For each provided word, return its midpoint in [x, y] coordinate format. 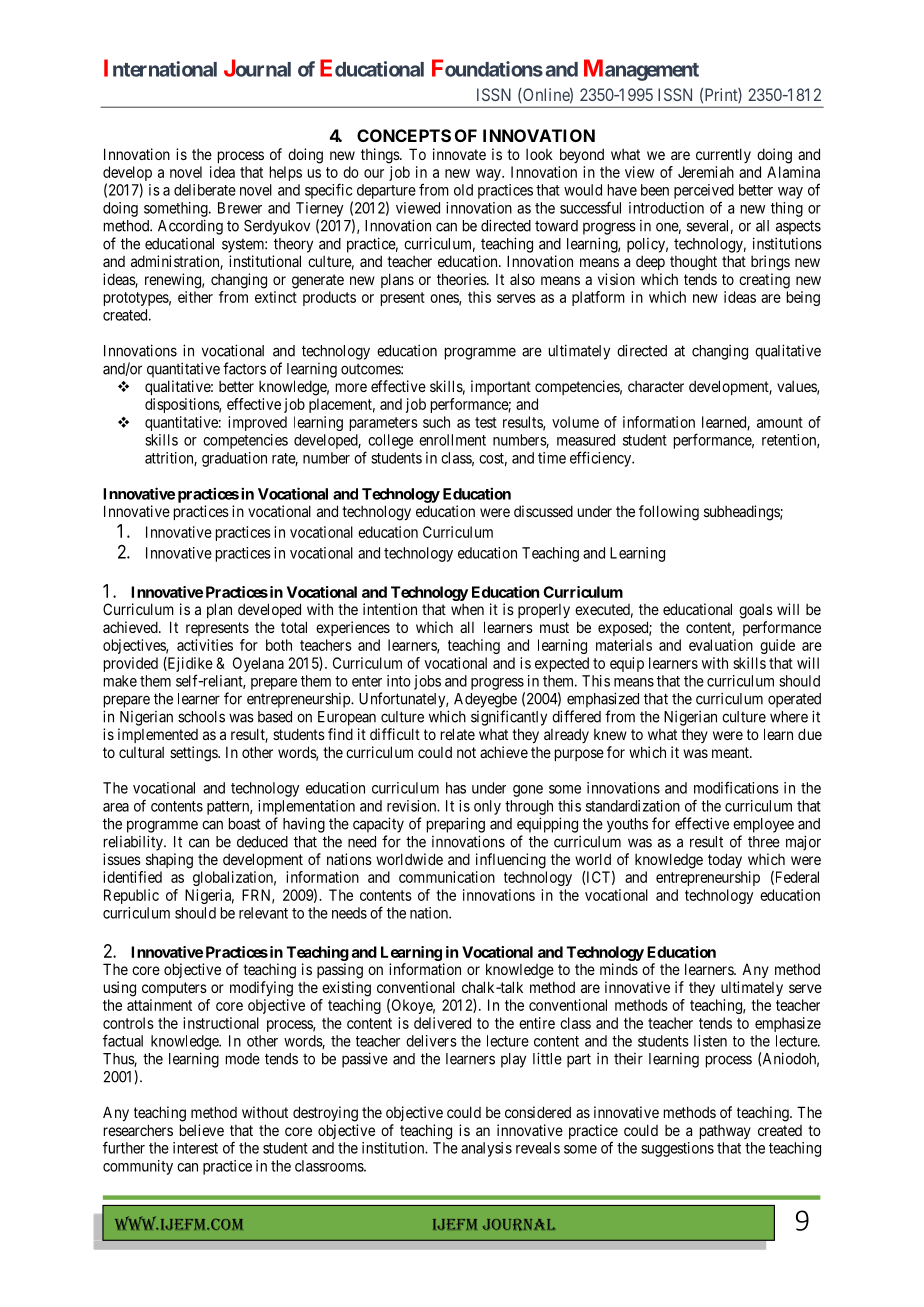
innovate [459, 154]
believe [202, 1130]
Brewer [240, 208]
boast [245, 824]
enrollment [452, 440]
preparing [456, 825]
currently [723, 155]
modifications [736, 787]
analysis [486, 1149]
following [669, 513]
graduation [234, 459]
